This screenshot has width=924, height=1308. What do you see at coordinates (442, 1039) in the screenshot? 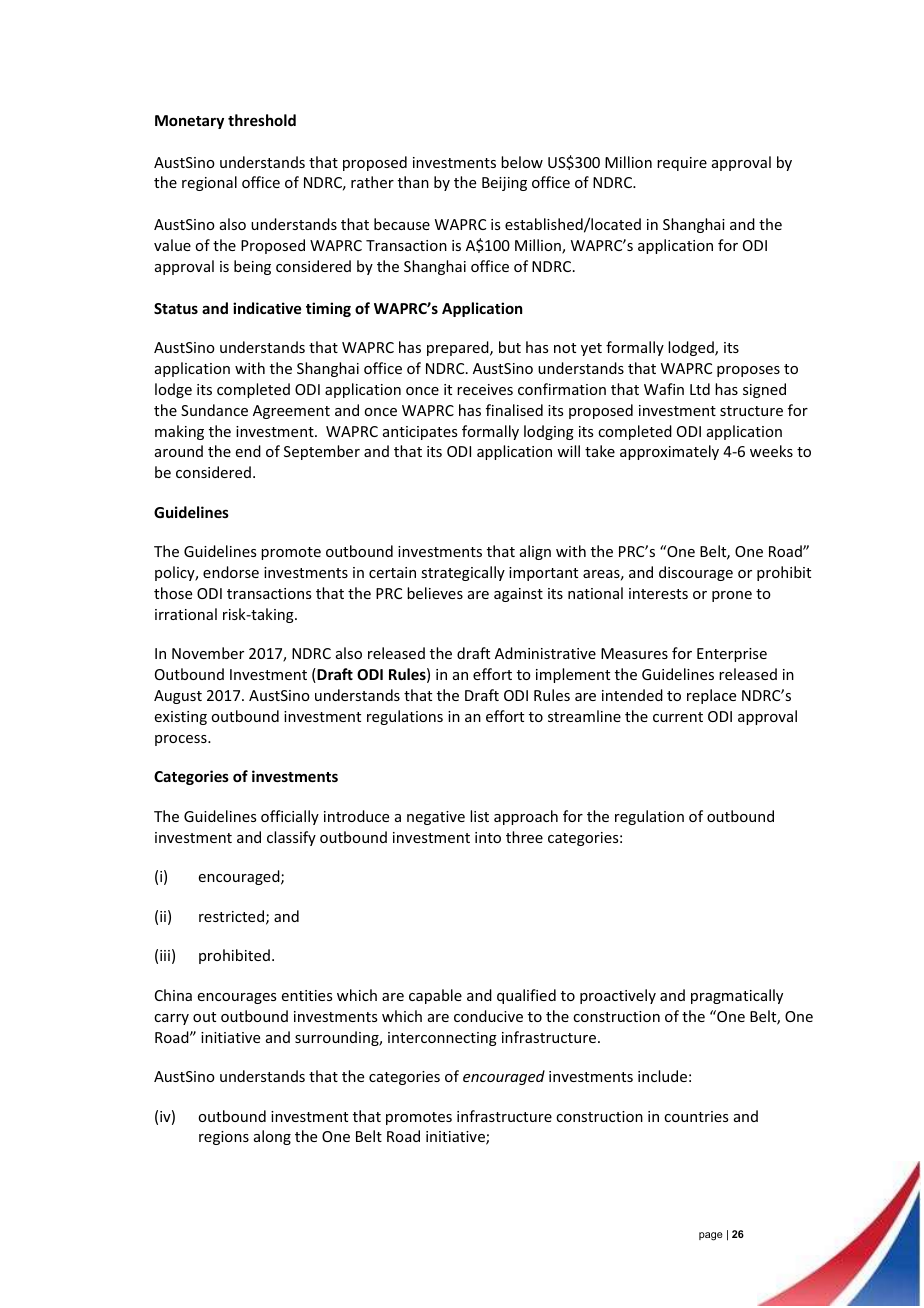
I see `interconnecting` at bounding box center [442, 1039].
